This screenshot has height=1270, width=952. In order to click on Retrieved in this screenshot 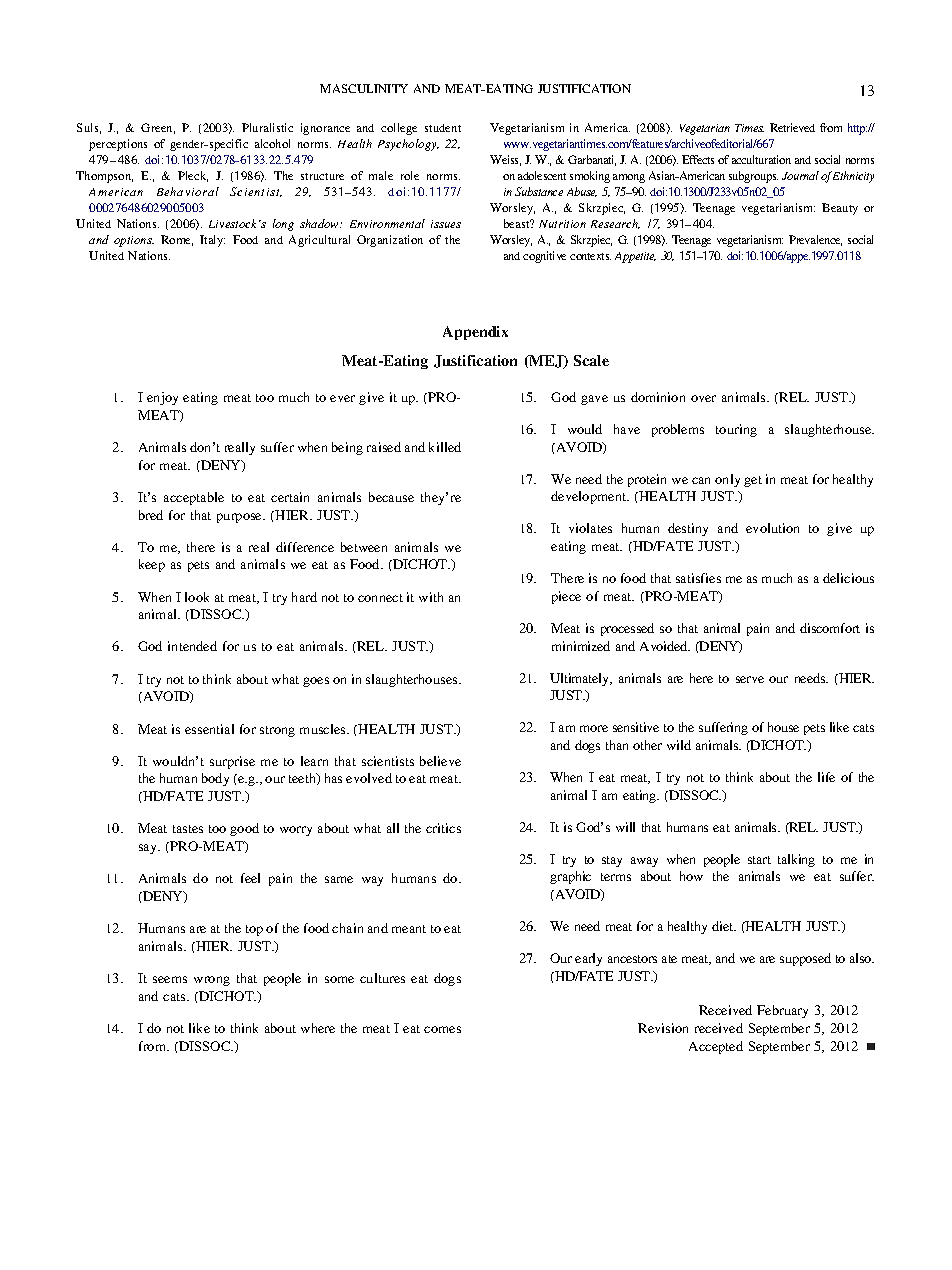, I will do `click(792, 127)`.
